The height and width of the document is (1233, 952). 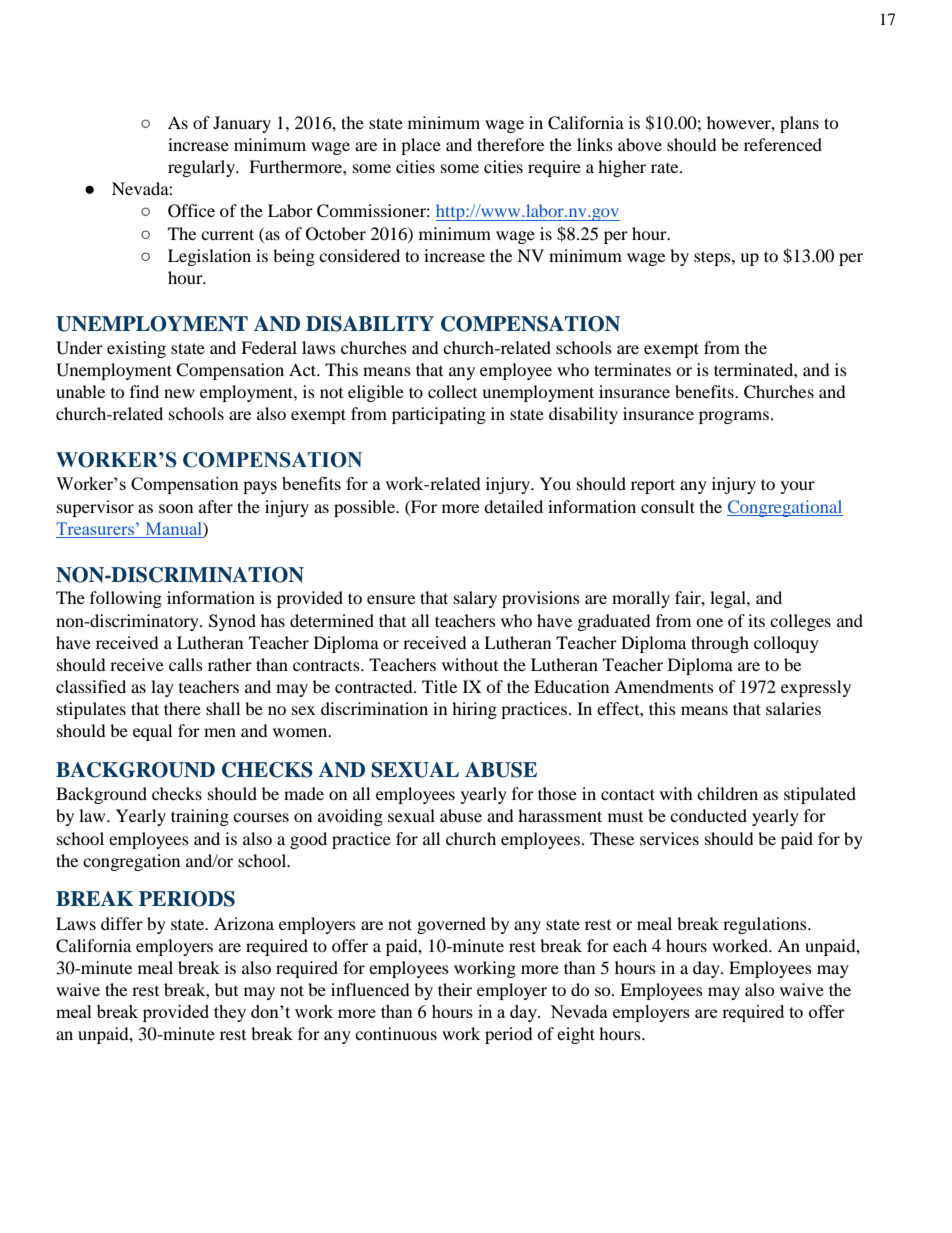 What do you see at coordinates (421, 146) in the document?
I see `place` at bounding box center [421, 146].
